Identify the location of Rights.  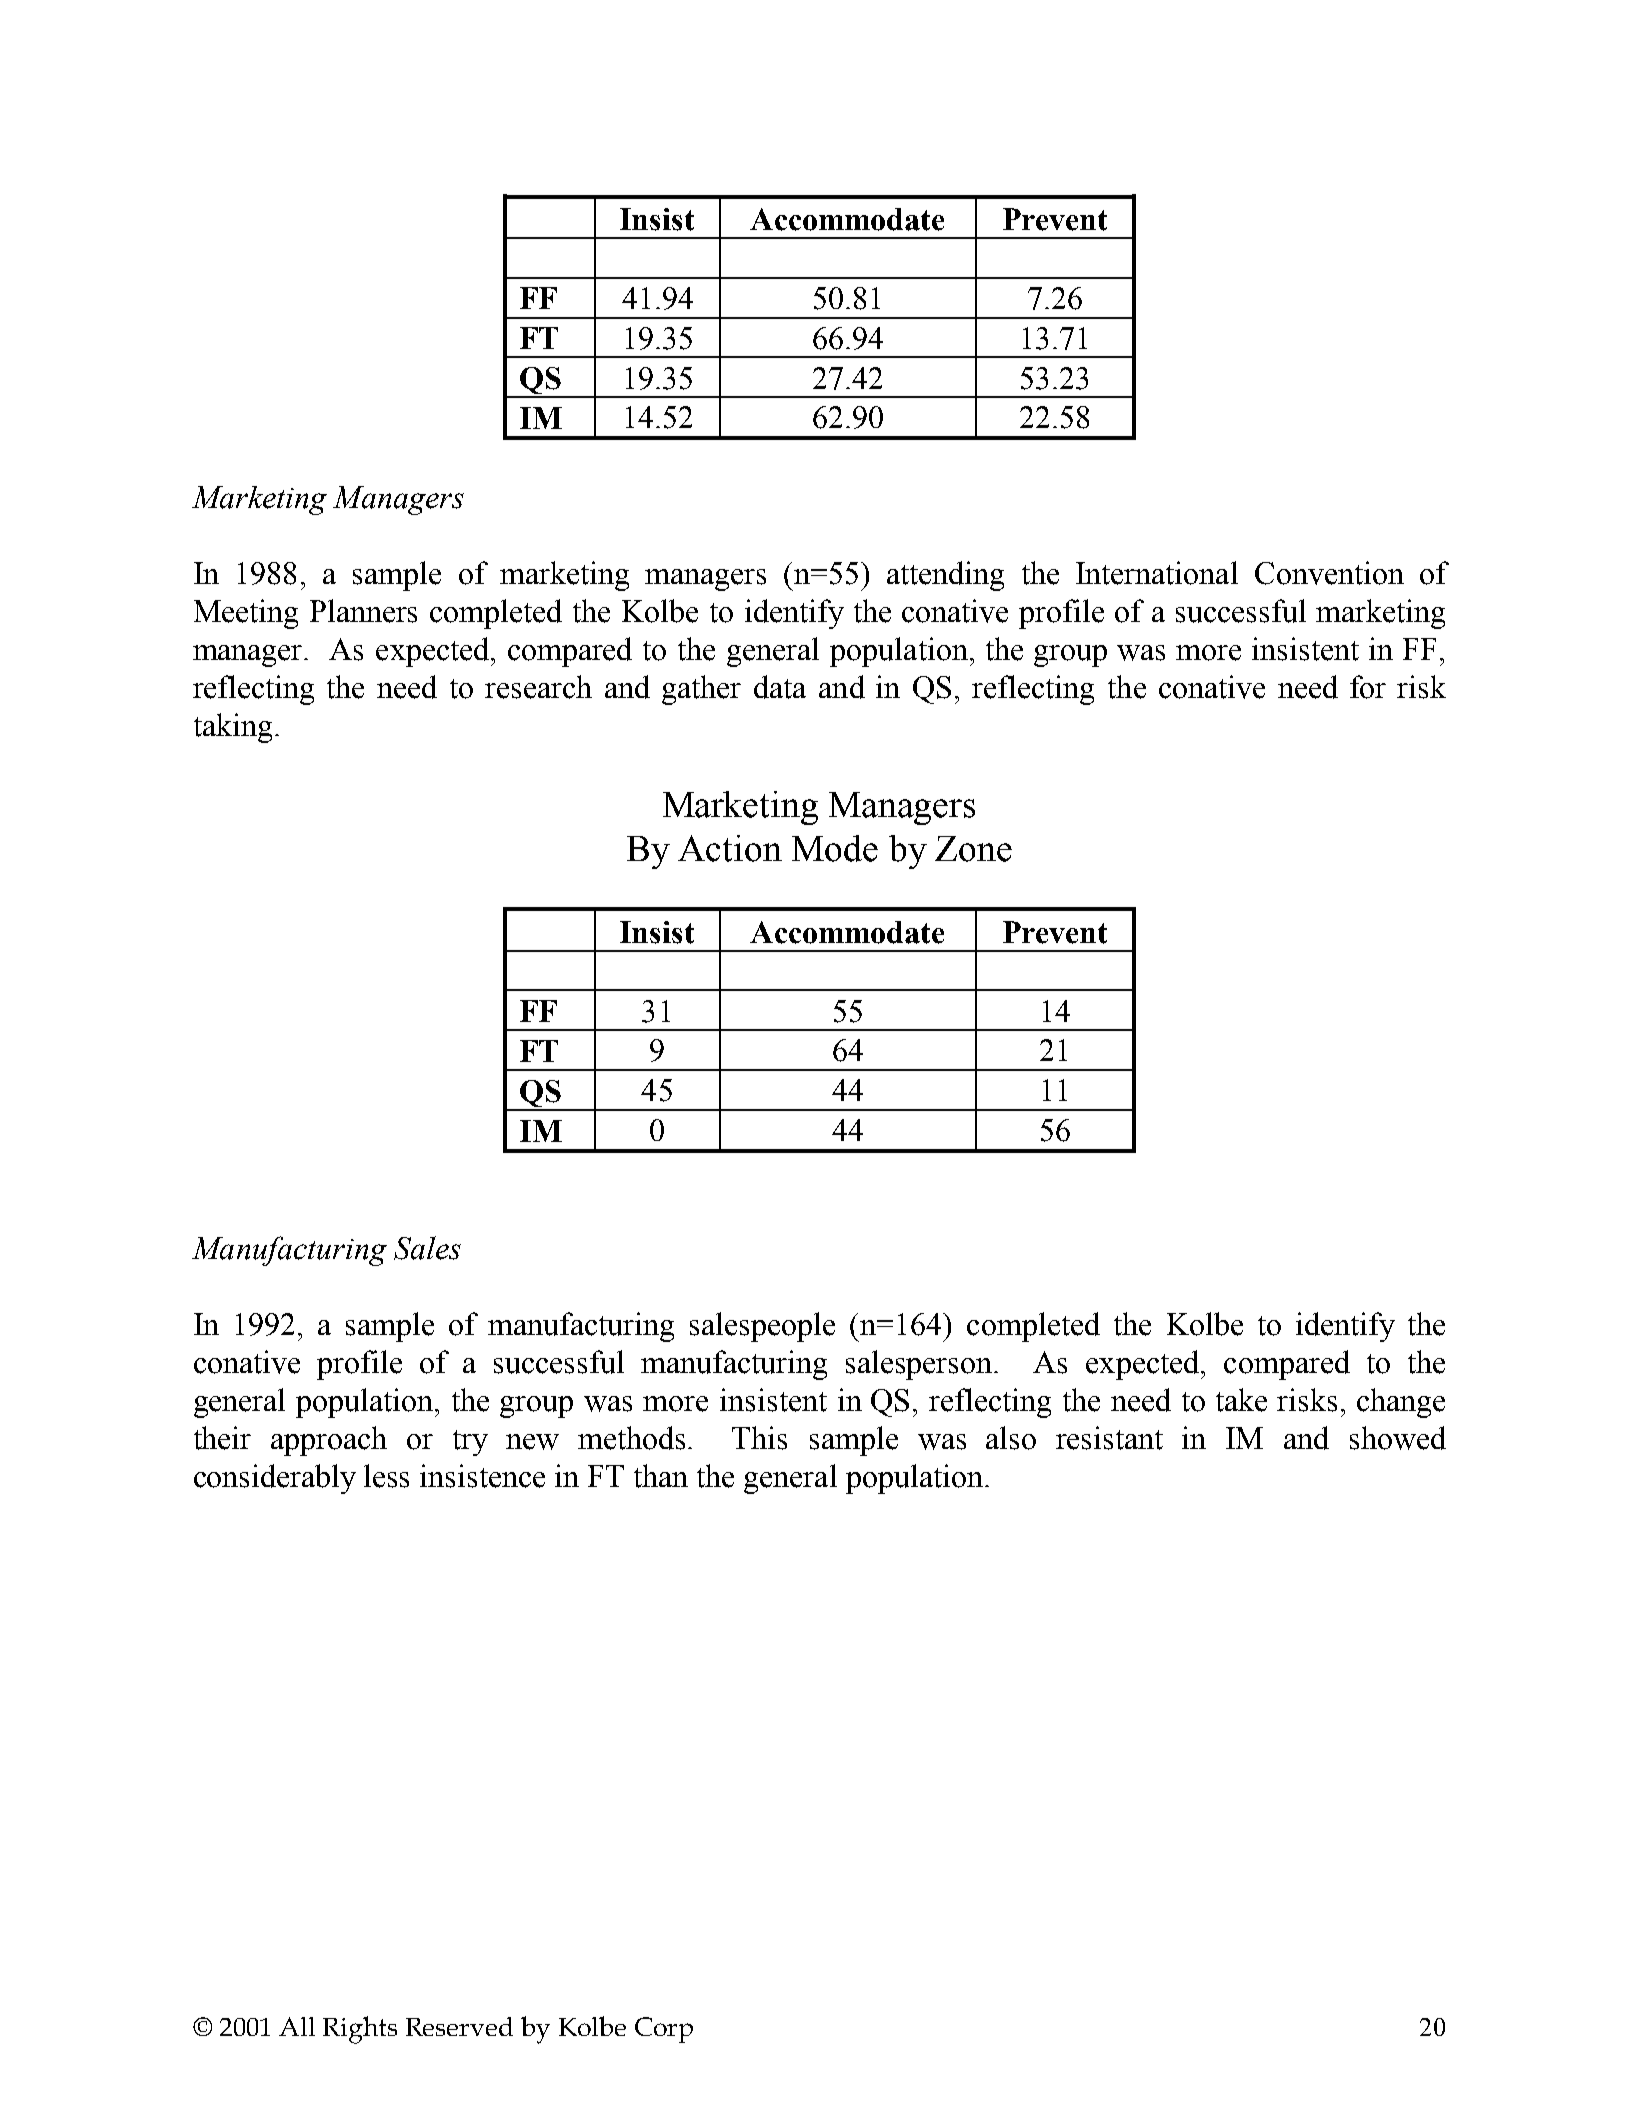
(360, 2030).
